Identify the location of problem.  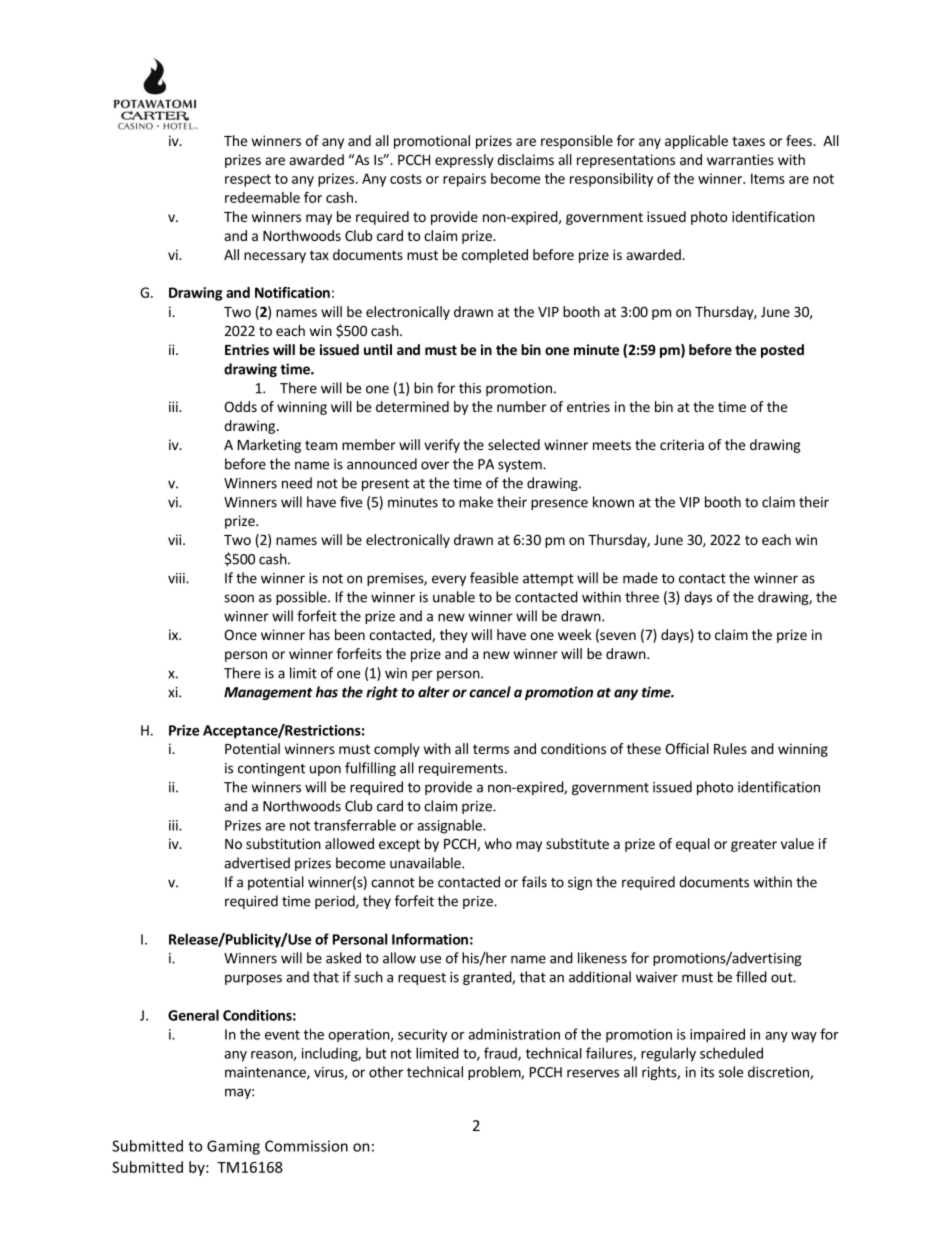
(495, 1073).
